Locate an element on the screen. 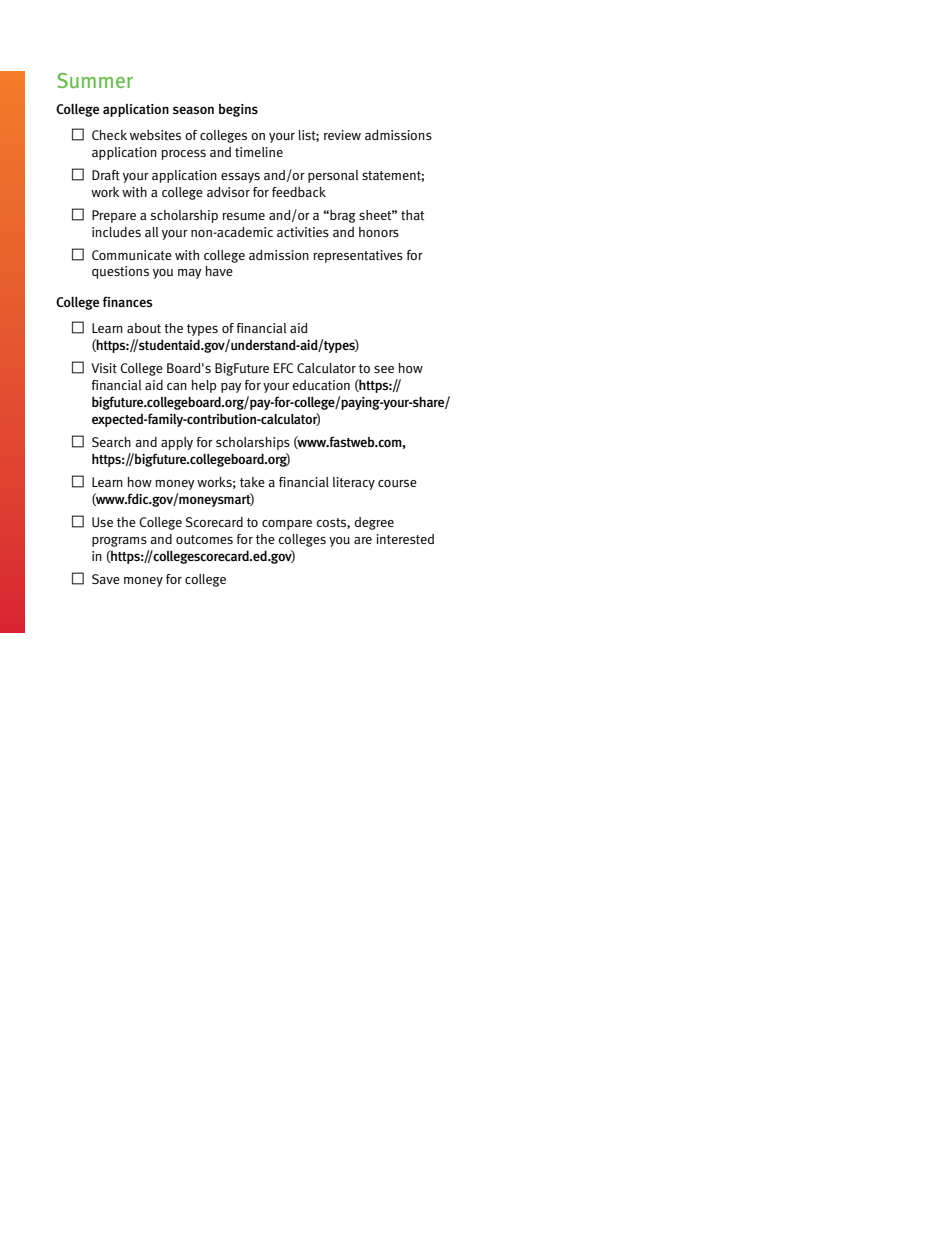 Image resolution: width=952 pixels, height=1233 pixels. see is located at coordinates (384, 369).
